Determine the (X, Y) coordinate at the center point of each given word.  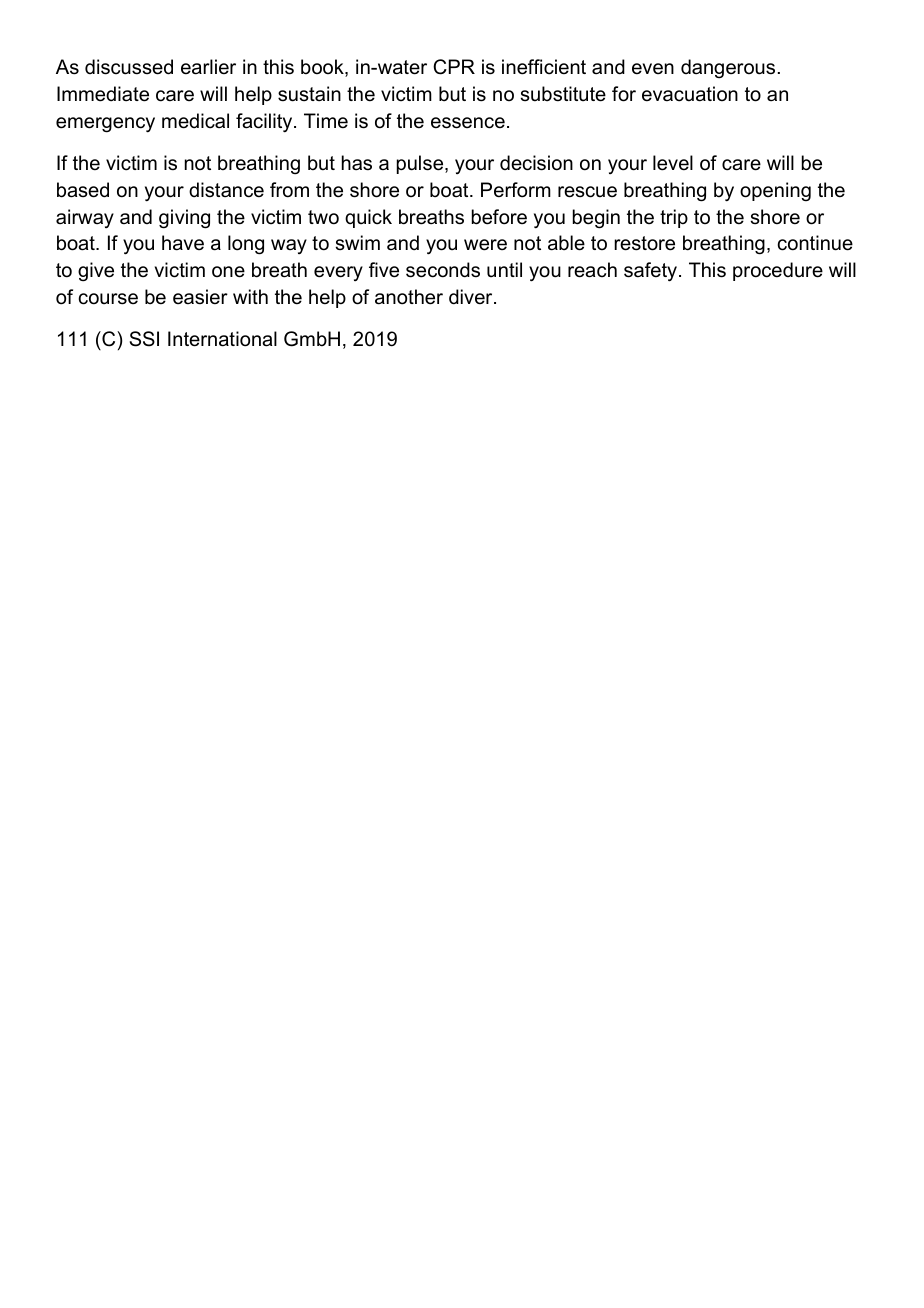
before (499, 217)
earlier (208, 67)
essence (468, 123)
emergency (105, 125)
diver (472, 297)
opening (775, 191)
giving (184, 219)
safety (652, 272)
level (673, 163)
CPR (454, 67)
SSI (144, 339)
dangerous (728, 69)
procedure (778, 271)
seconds (443, 270)
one (228, 272)
